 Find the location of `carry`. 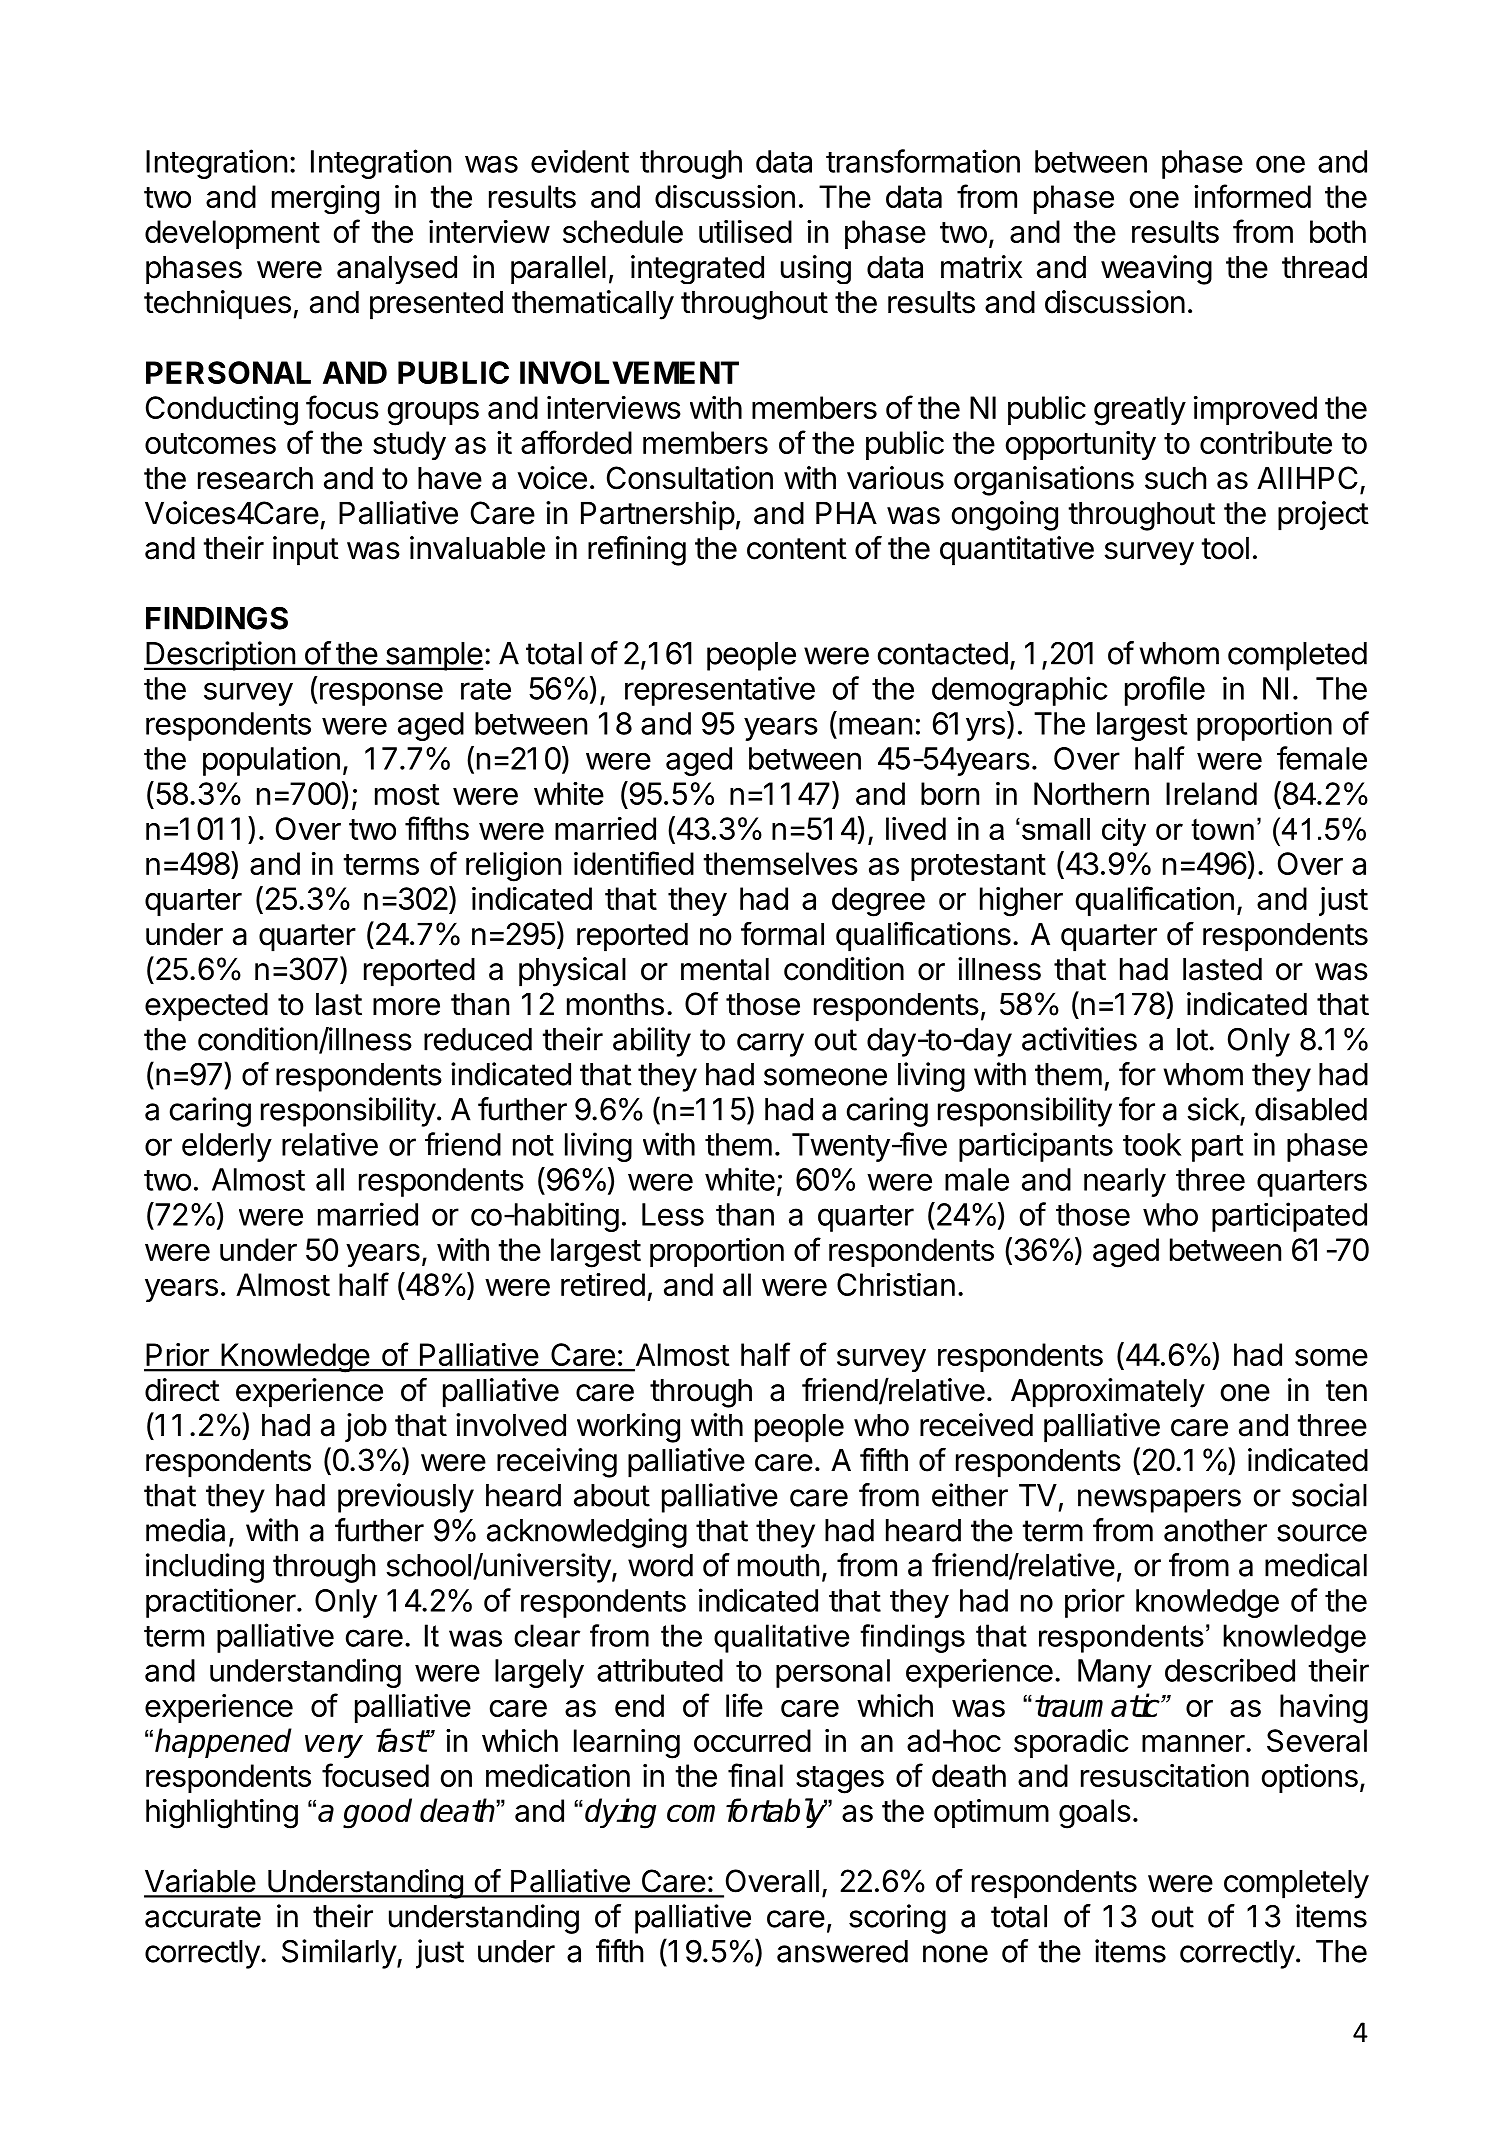

carry is located at coordinates (770, 1045).
